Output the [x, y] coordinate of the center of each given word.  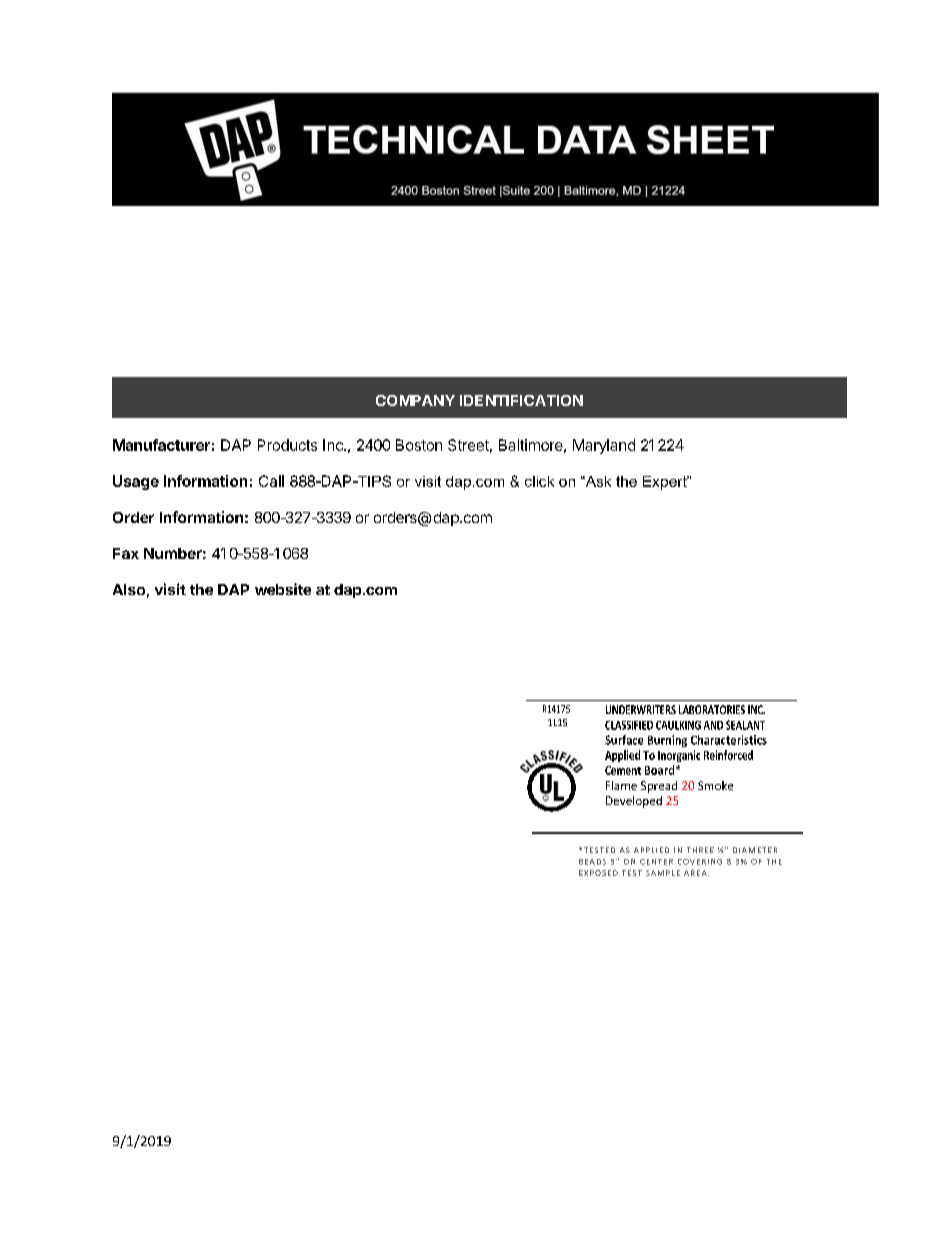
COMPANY [415, 400]
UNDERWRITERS [641, 709]
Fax [126, 553]
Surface [624, 740]
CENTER [656, 862]
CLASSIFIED [629, 725]
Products [287, 445]
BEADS [592, 862]
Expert [666, 483]
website [283, 589]
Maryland [604, 446]
